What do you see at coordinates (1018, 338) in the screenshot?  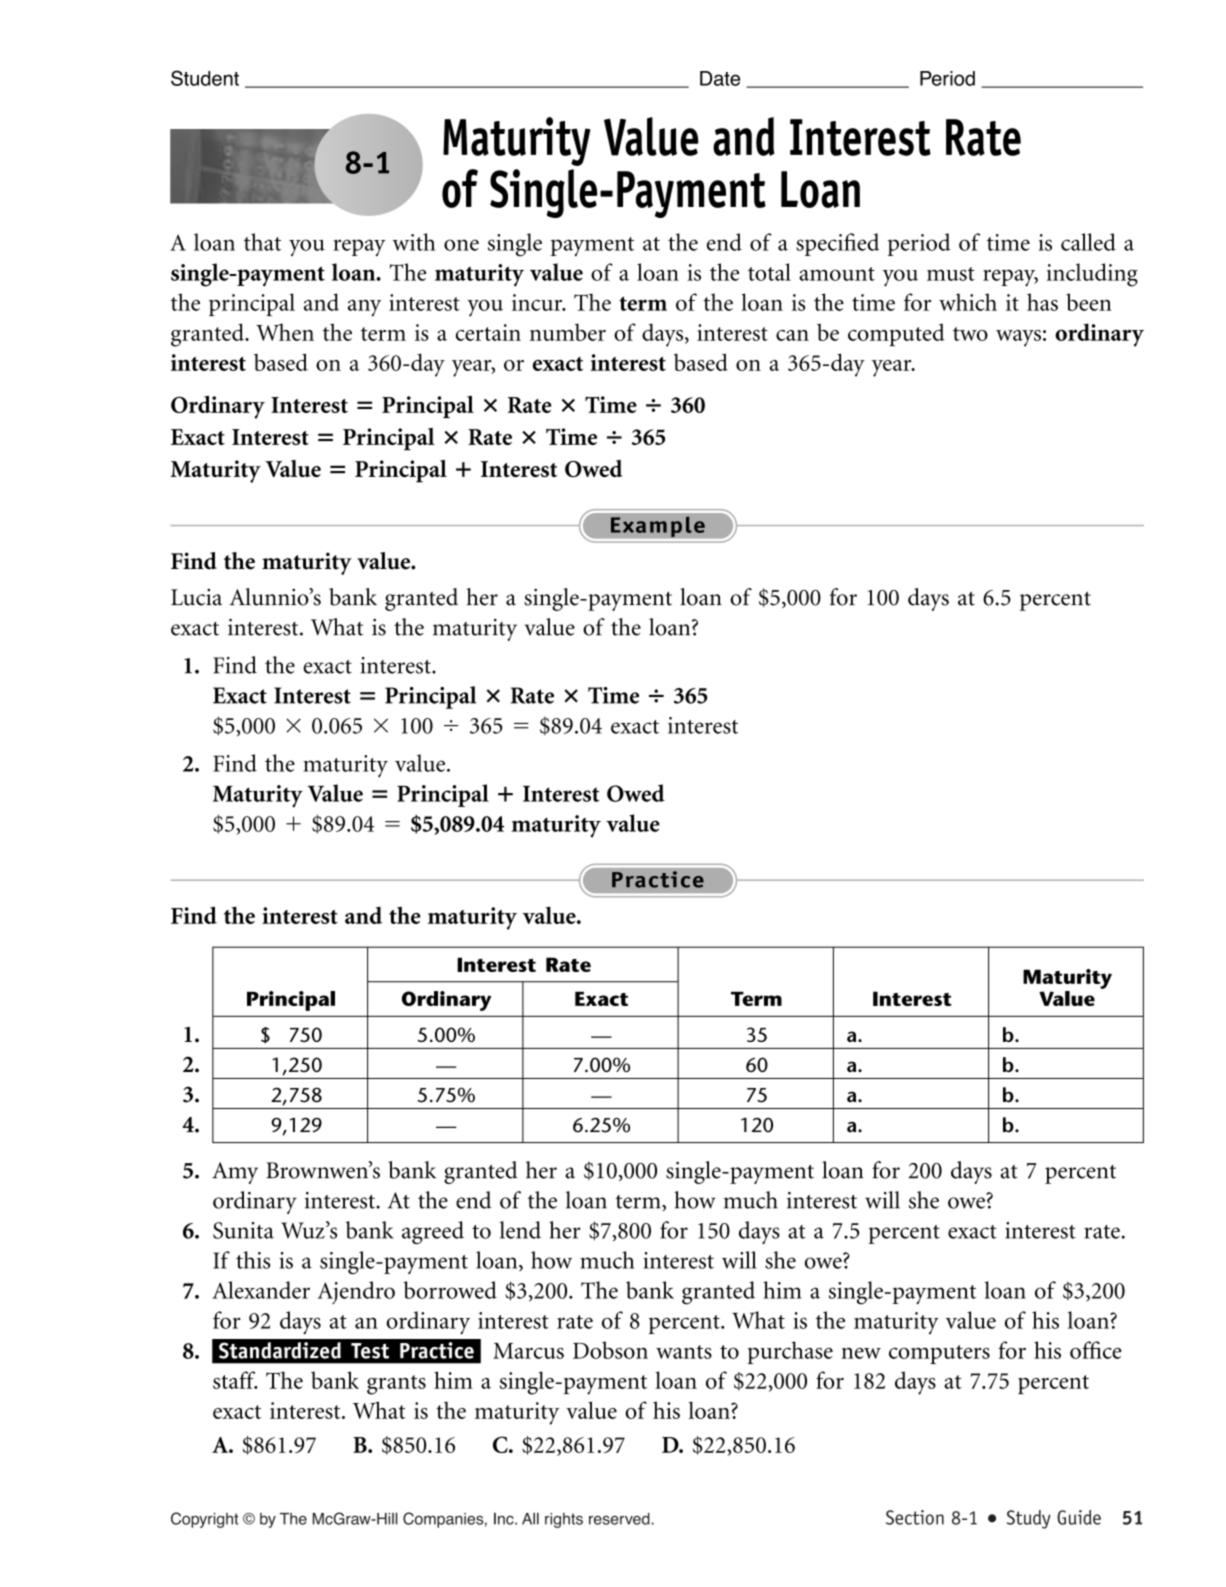 I see `ways` at bounding box center [1018, 338].
